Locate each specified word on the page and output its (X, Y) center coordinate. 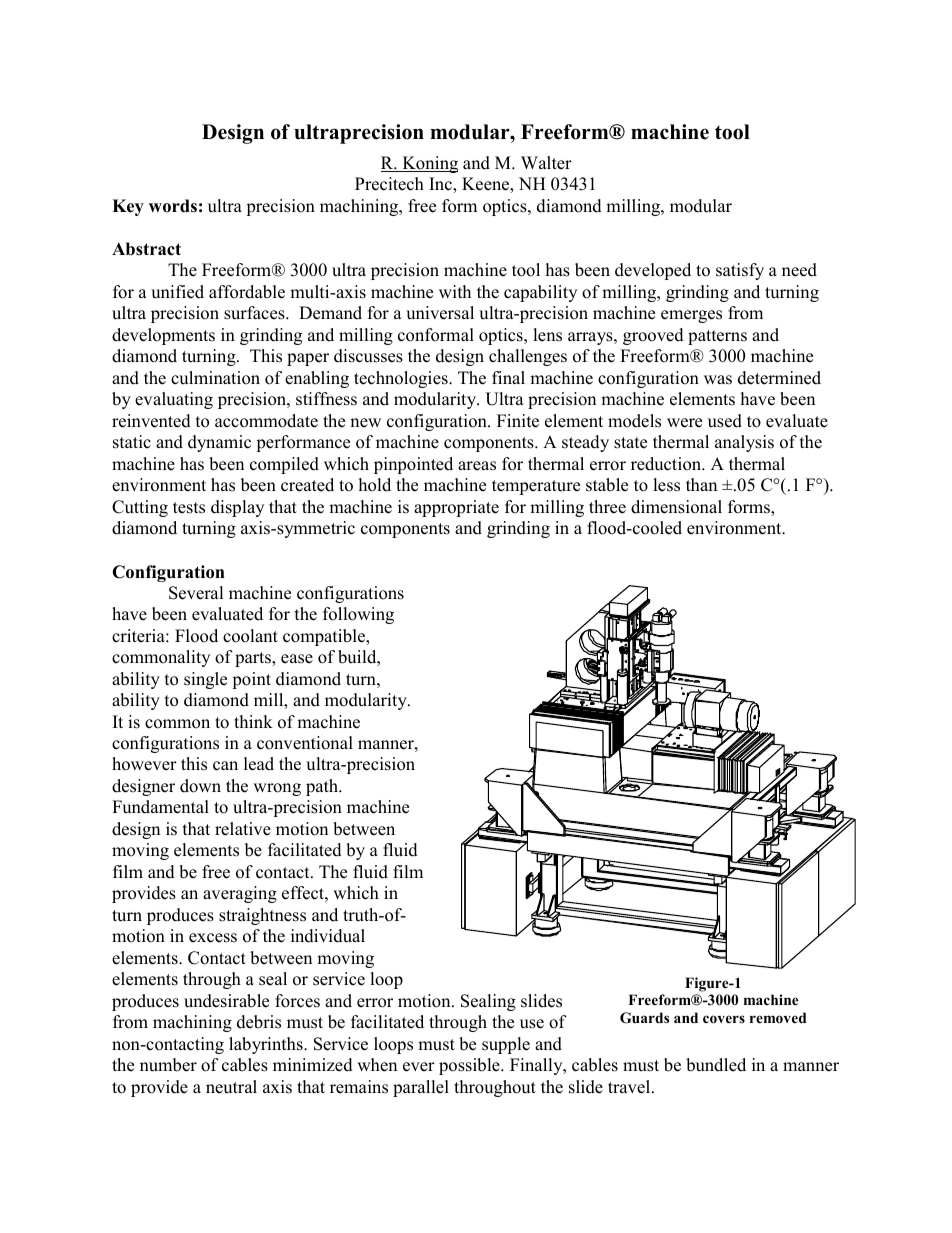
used (725, 421)
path (323, 787)
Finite (518, 421)
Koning (429, 164)
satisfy (740, 271)
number (168, 1065)
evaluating (174, 400)
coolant (250, 636)
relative (243, 829)
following (358, 615)
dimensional (676, 507)
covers (724, 1019)
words (173, 206)
